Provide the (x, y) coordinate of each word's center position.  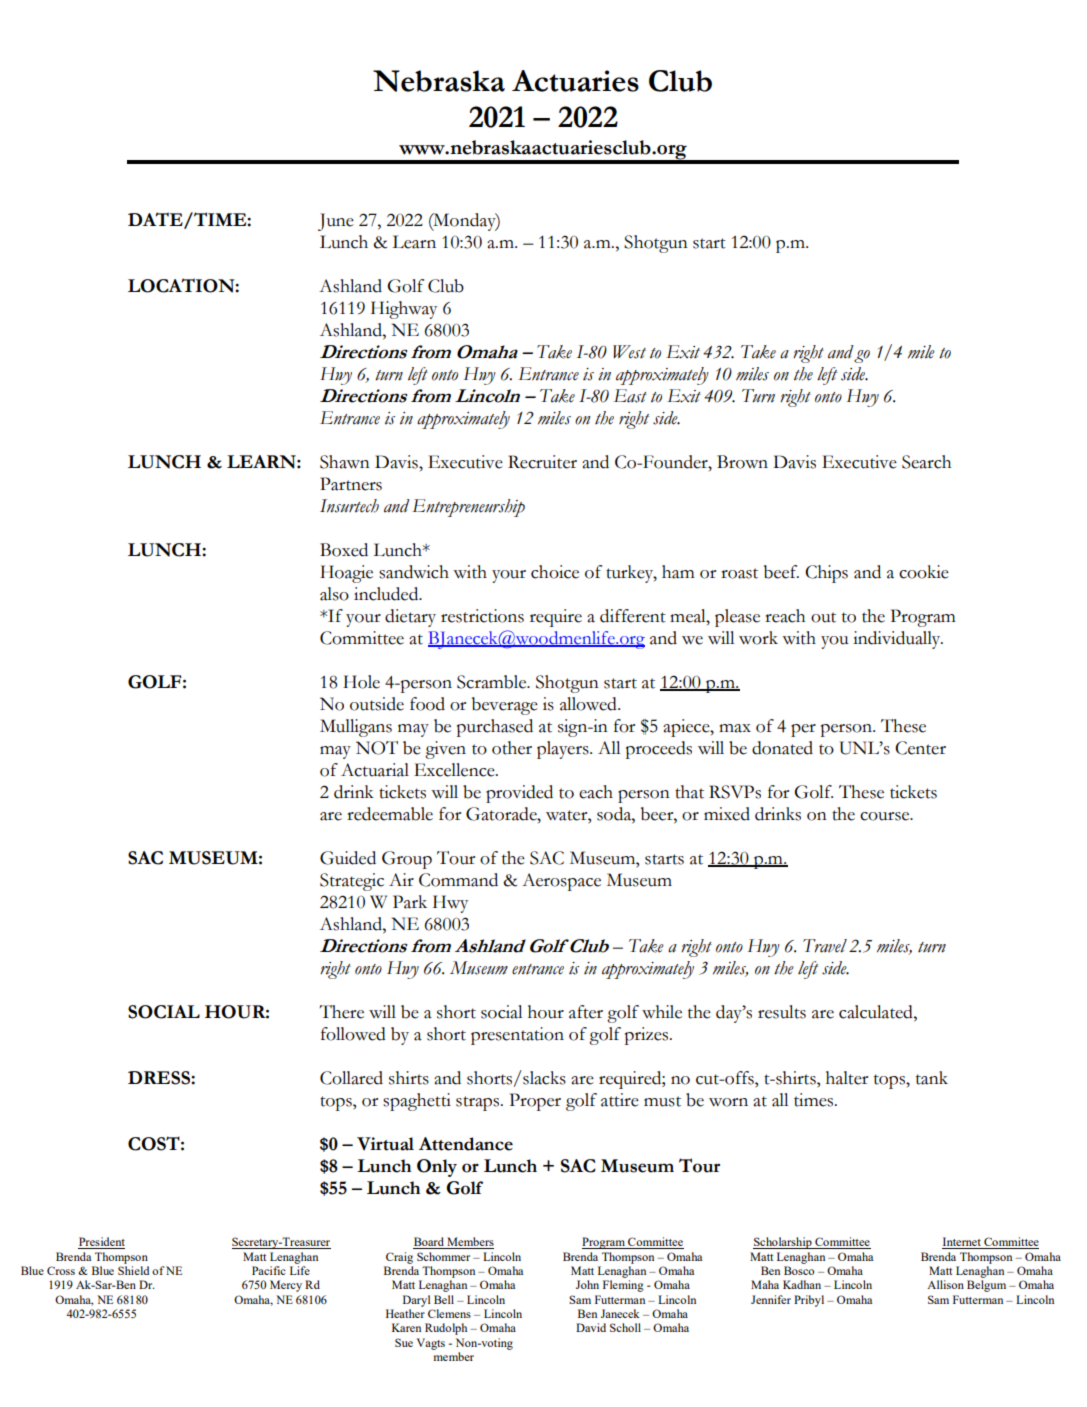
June (336, 222)
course (886, 816)
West (629, 352)
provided (519, 794)
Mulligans (356, 728)
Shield (134, 1270)
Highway (404, 310)
